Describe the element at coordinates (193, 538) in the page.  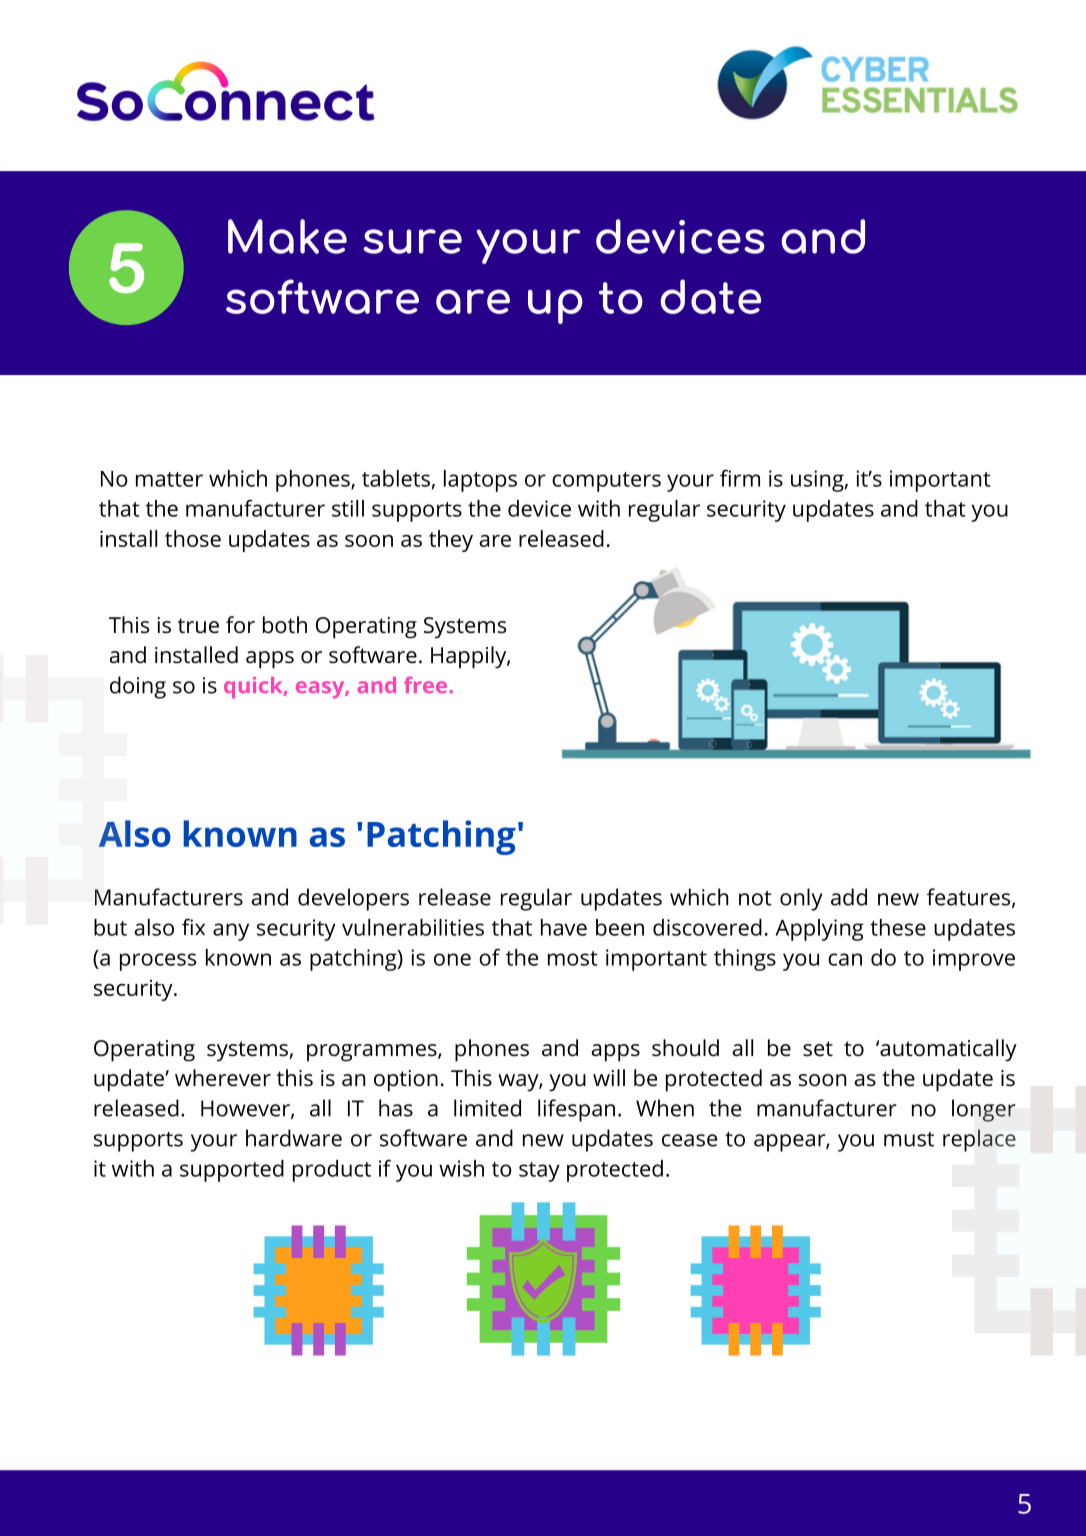
I see `those` at that location.
